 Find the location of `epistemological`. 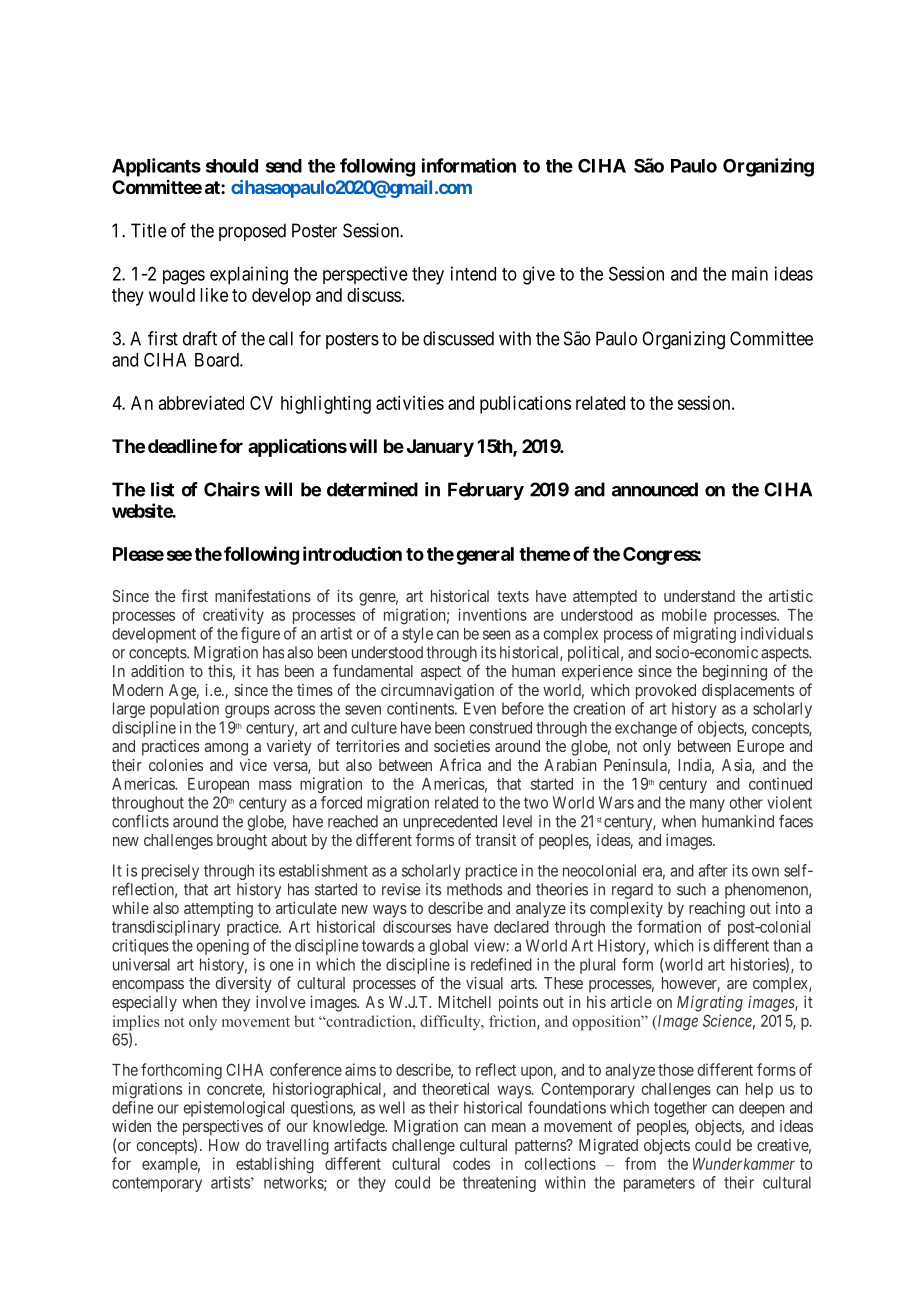

epistemological is located at coordinates (234, 1109).
